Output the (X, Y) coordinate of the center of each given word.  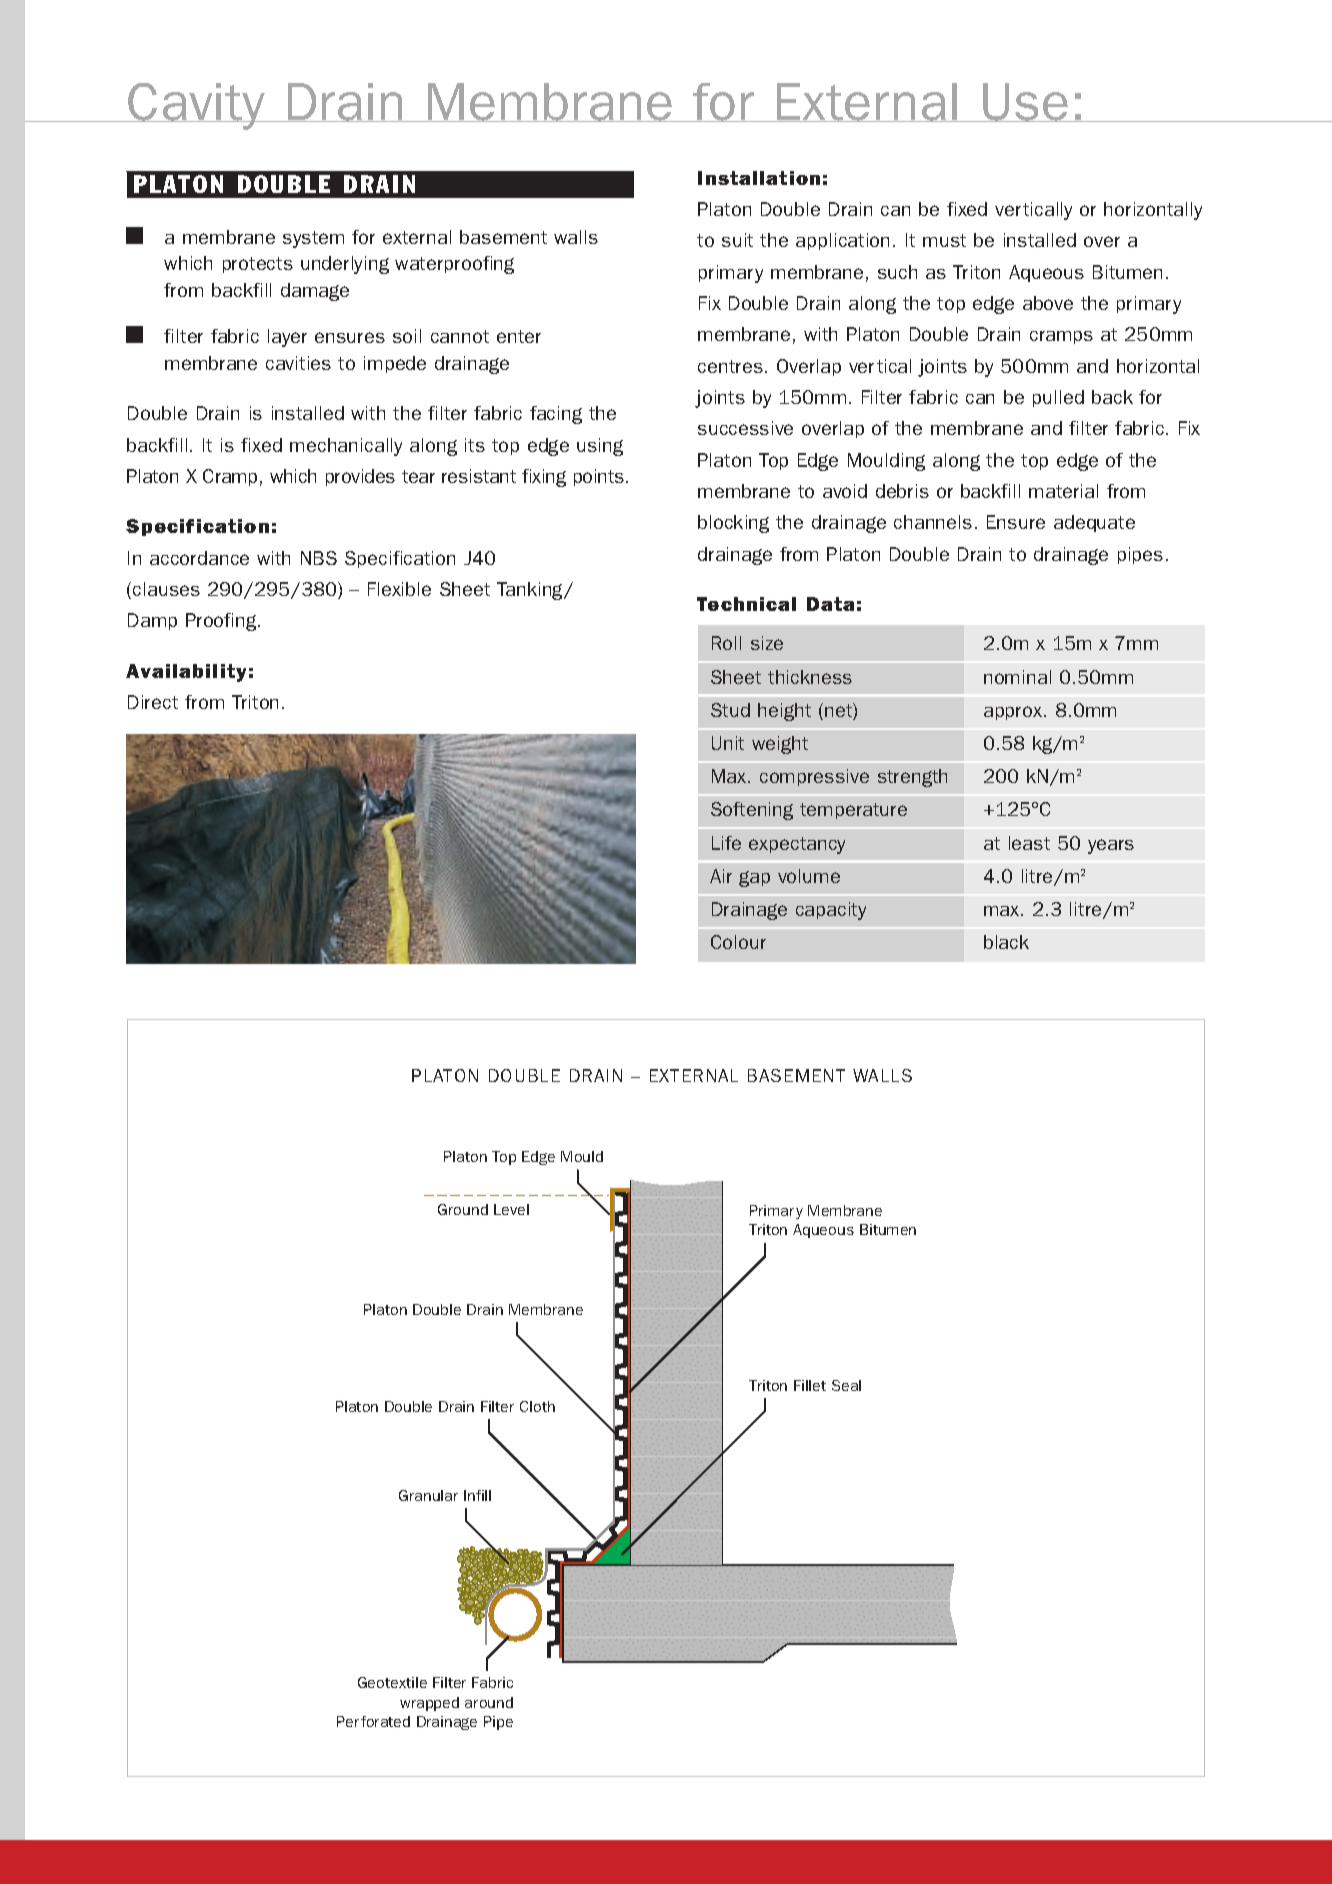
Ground (463, 1209)
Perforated (373, 1721)
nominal (1017, 677)
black (1006, 942)
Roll (726, 643)
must (944, 240)
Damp (152, 621)
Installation (759, 178)
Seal (846, 1385)
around (489, 1702)
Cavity (197, 106)
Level (511, 1209)
